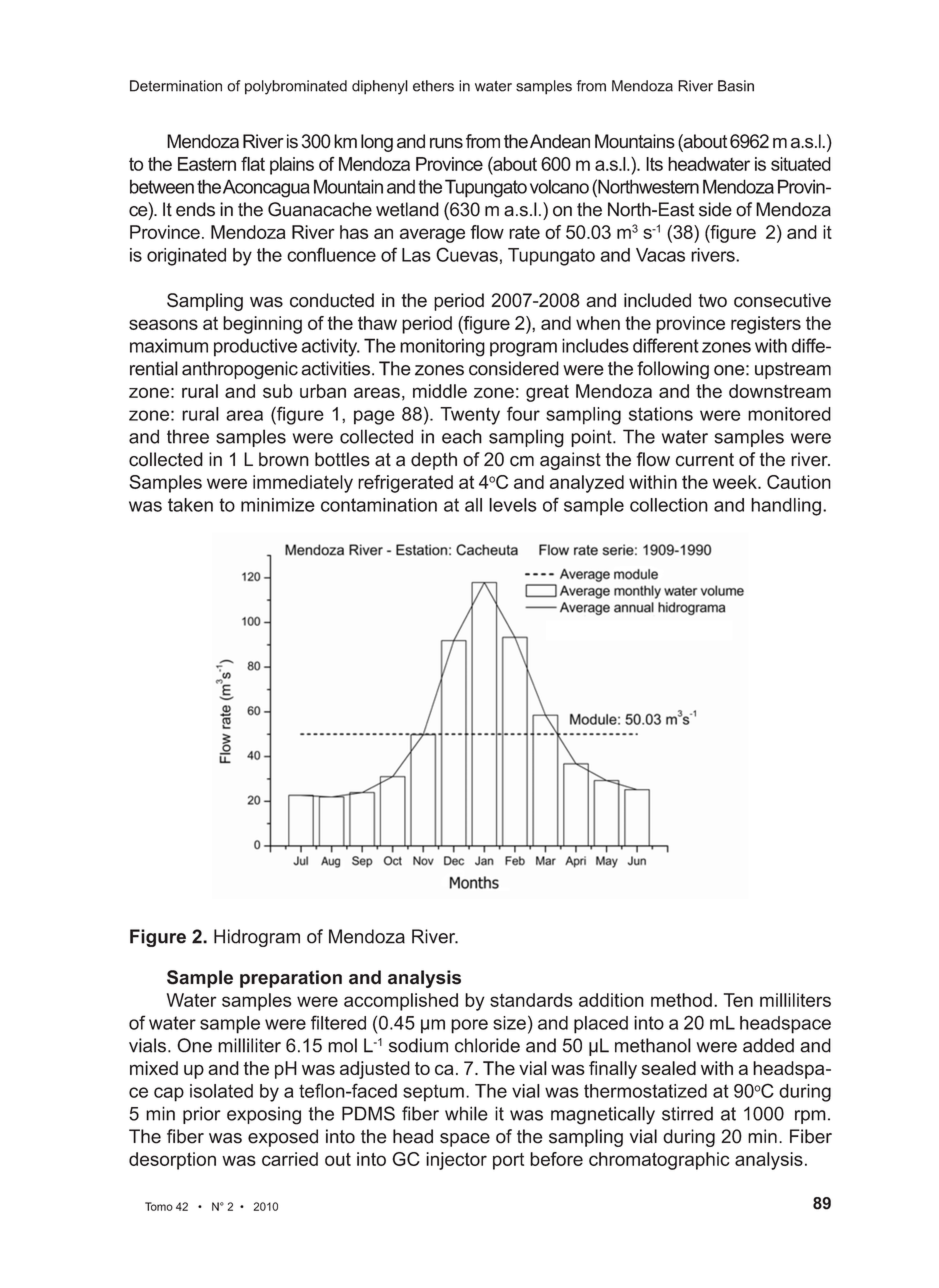  What do you see at coordinates (736, 482) in the document?
I see `week` at bounding box center [736, 482].
